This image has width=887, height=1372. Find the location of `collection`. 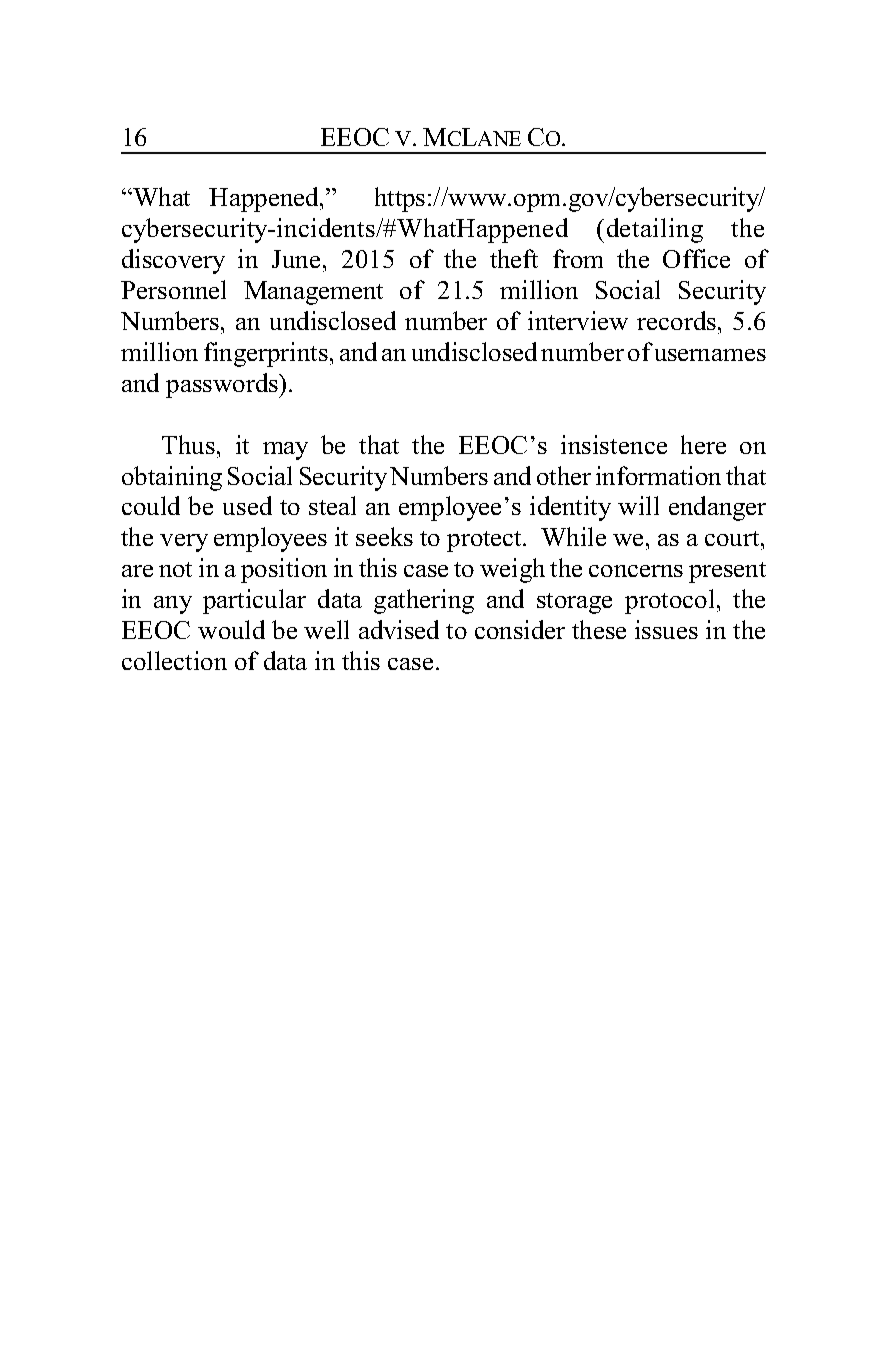

collection is located at coordinates (174, 660).
